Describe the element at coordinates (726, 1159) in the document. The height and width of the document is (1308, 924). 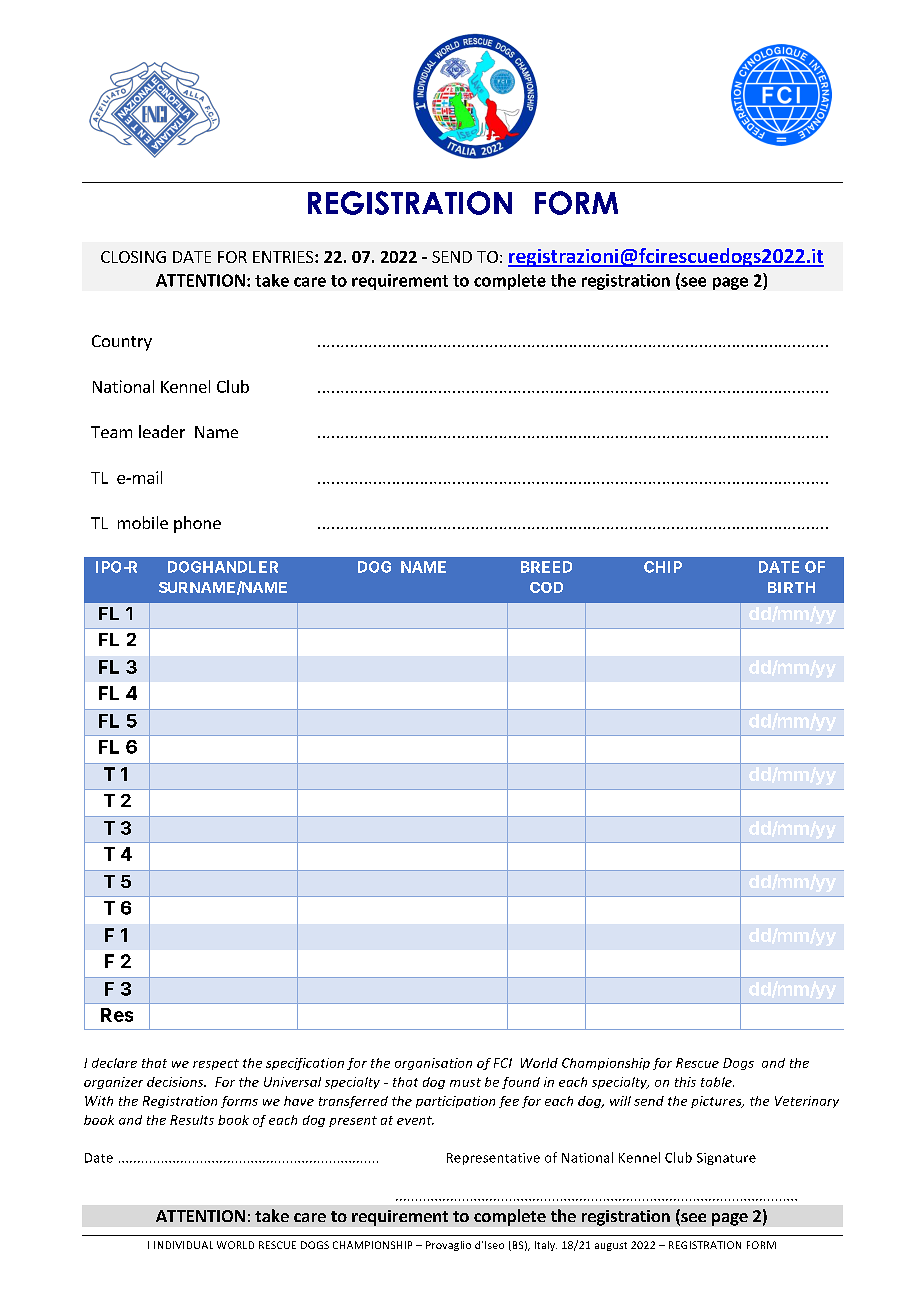
I see `Signature` at that location.
